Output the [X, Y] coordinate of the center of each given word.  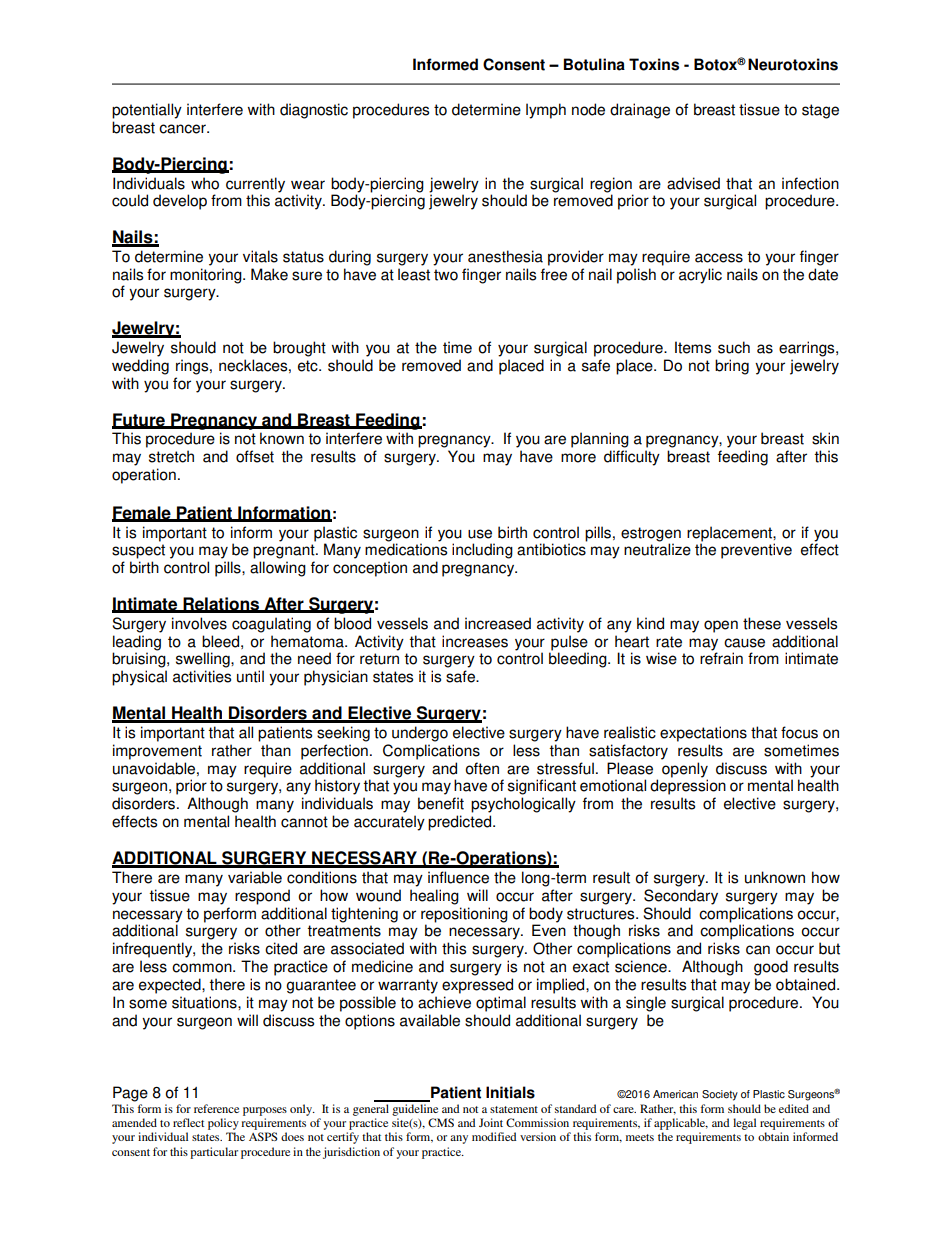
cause [744, 643]
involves [199, 623]
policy [223, 1124]
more [578, 458]
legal [744, 1124]
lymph [546, 111]
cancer [183, 129]
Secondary [681, 897]
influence [458, 877]
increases [475, 641]
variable [255, 877]
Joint [491, 1122]
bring [732, 367]
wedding [140, 367]
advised [693, 183]
